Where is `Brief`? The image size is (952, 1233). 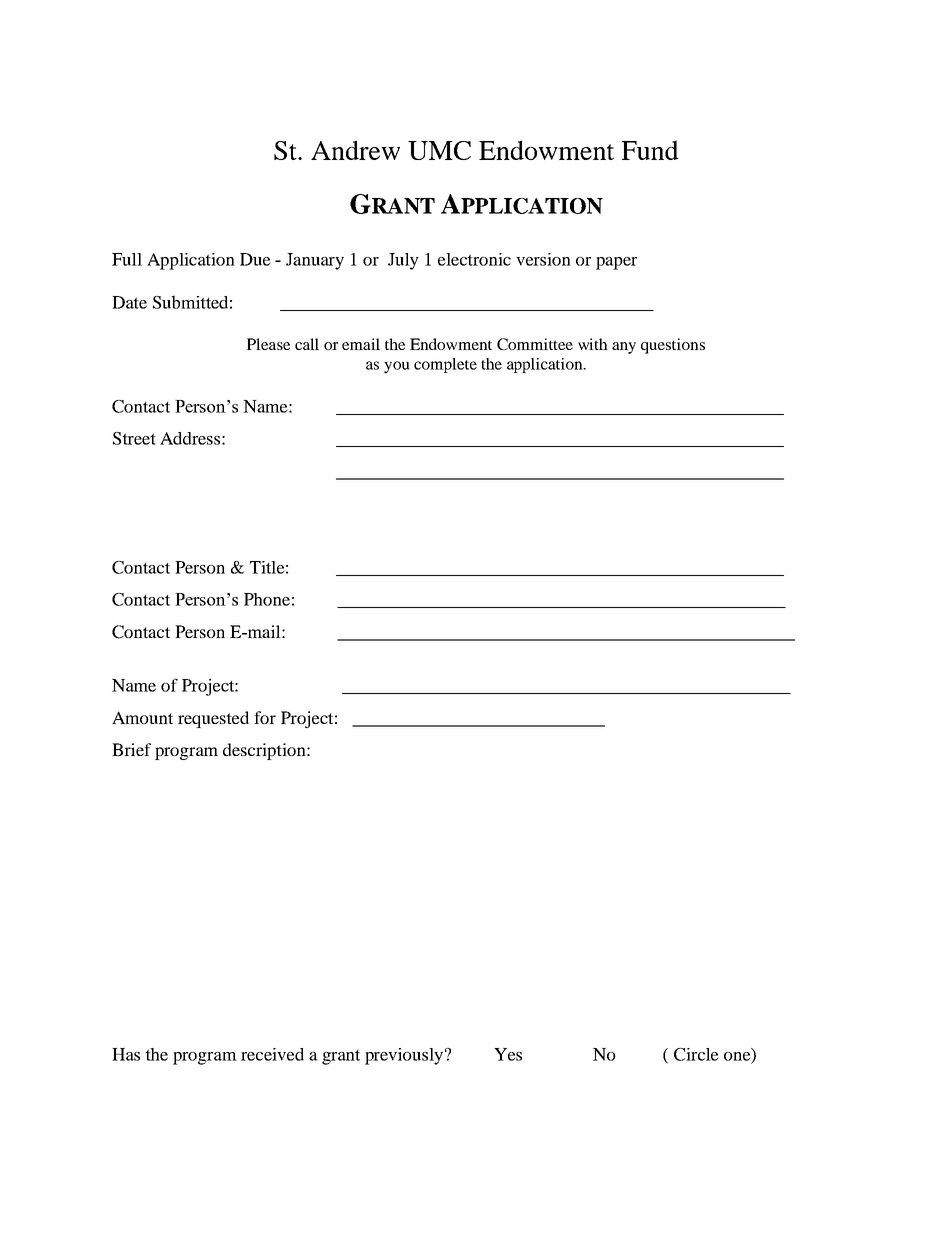
Brief is located at coordinates (131, 749).
